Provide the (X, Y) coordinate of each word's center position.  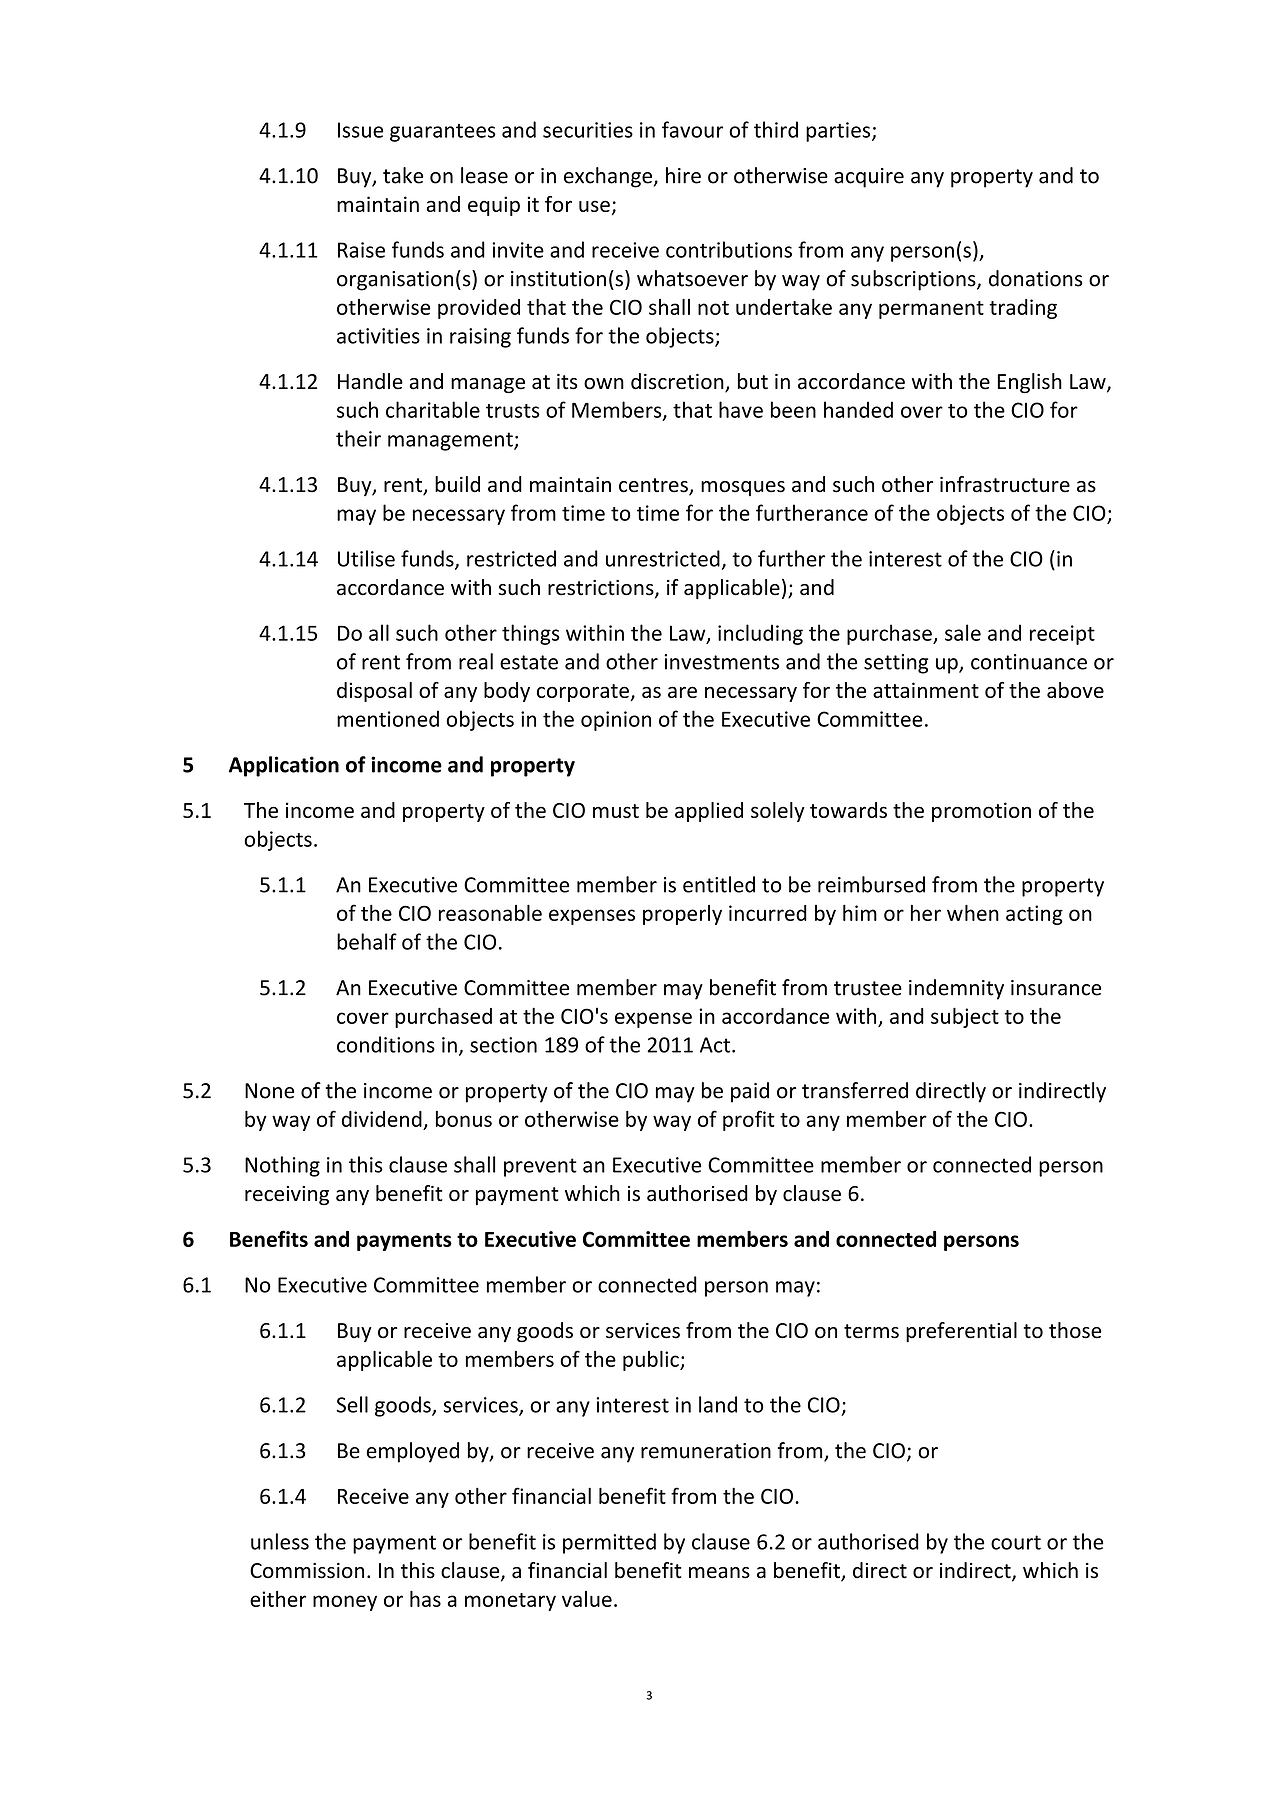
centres (654, 486)
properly (682, 915)
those (1075, 1330)
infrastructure (1005, 484)
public (652, 1360)
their (358, 438)
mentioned (388, 718)
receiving (287, 1195)
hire (683, 175)
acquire (869, 178)
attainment (926, 690)
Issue (360, 130)
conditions (386, 1044)
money (345, 1603)
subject (965, 1017)
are (682, 692)
